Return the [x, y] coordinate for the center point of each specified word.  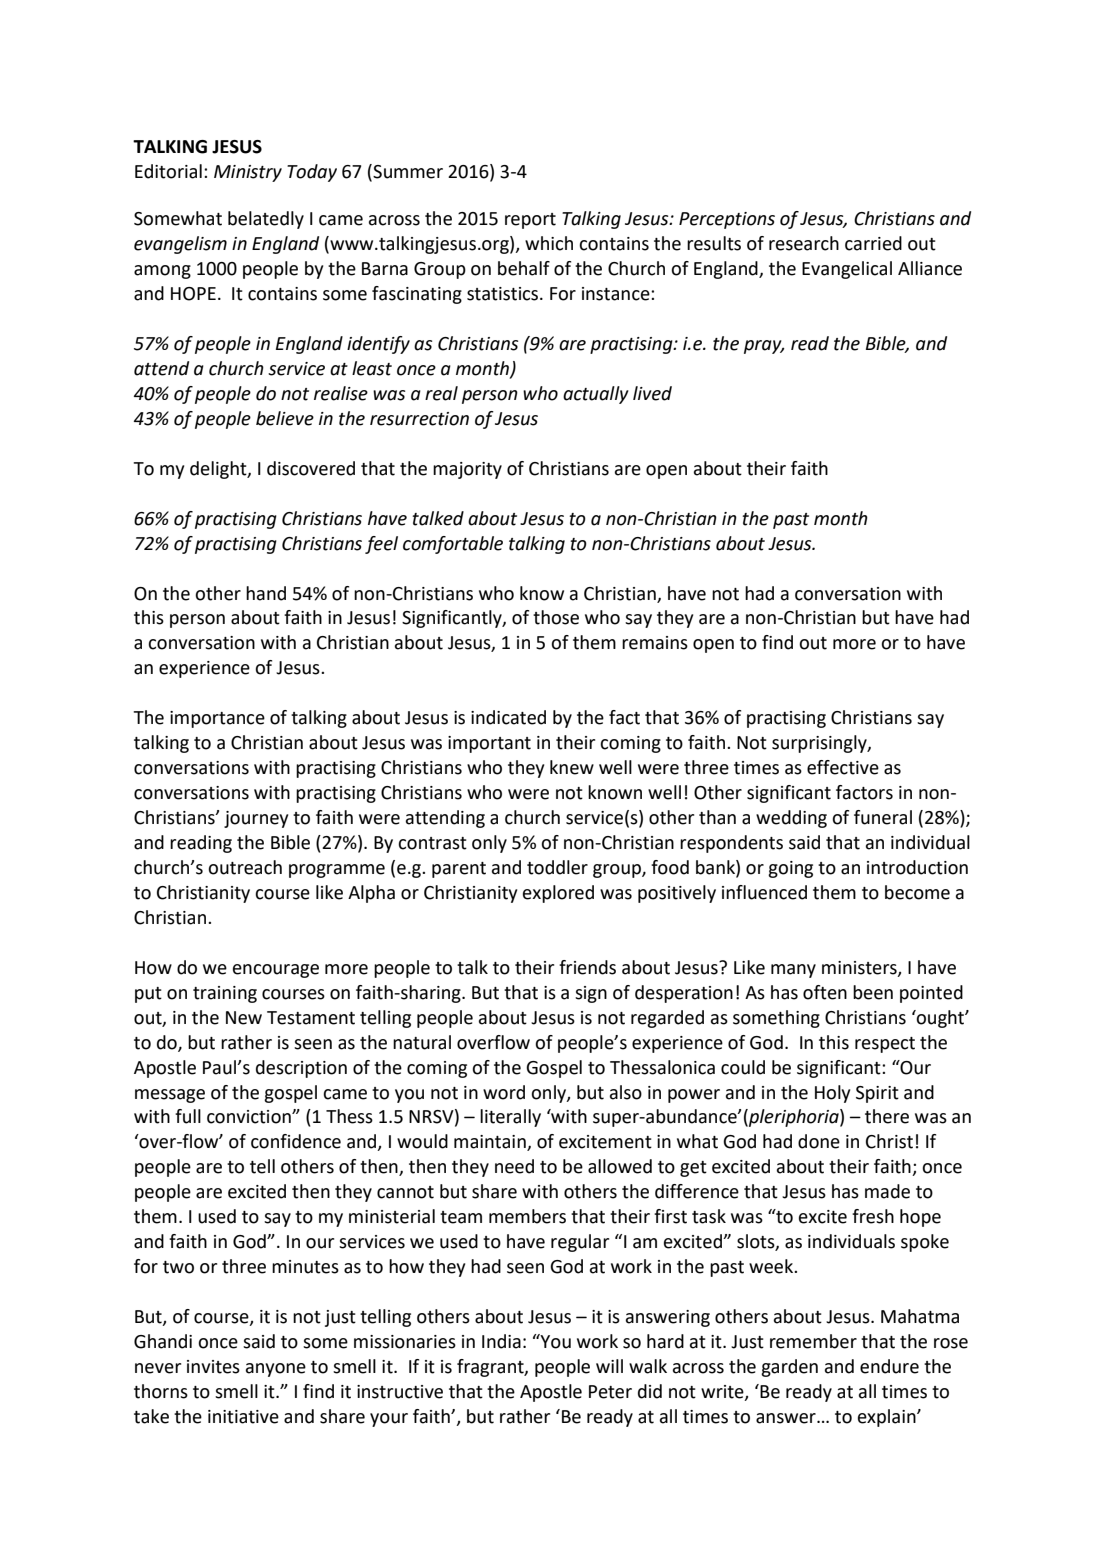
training [225, 994]
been [873, 992]
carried [873, 243]
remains [655, 643]
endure [889, 1366]
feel [381, 545]
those [556, 617]
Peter [610, 1392]
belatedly [266, 220]
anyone [276, 1370]
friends [587, 967]
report [530, 221]
